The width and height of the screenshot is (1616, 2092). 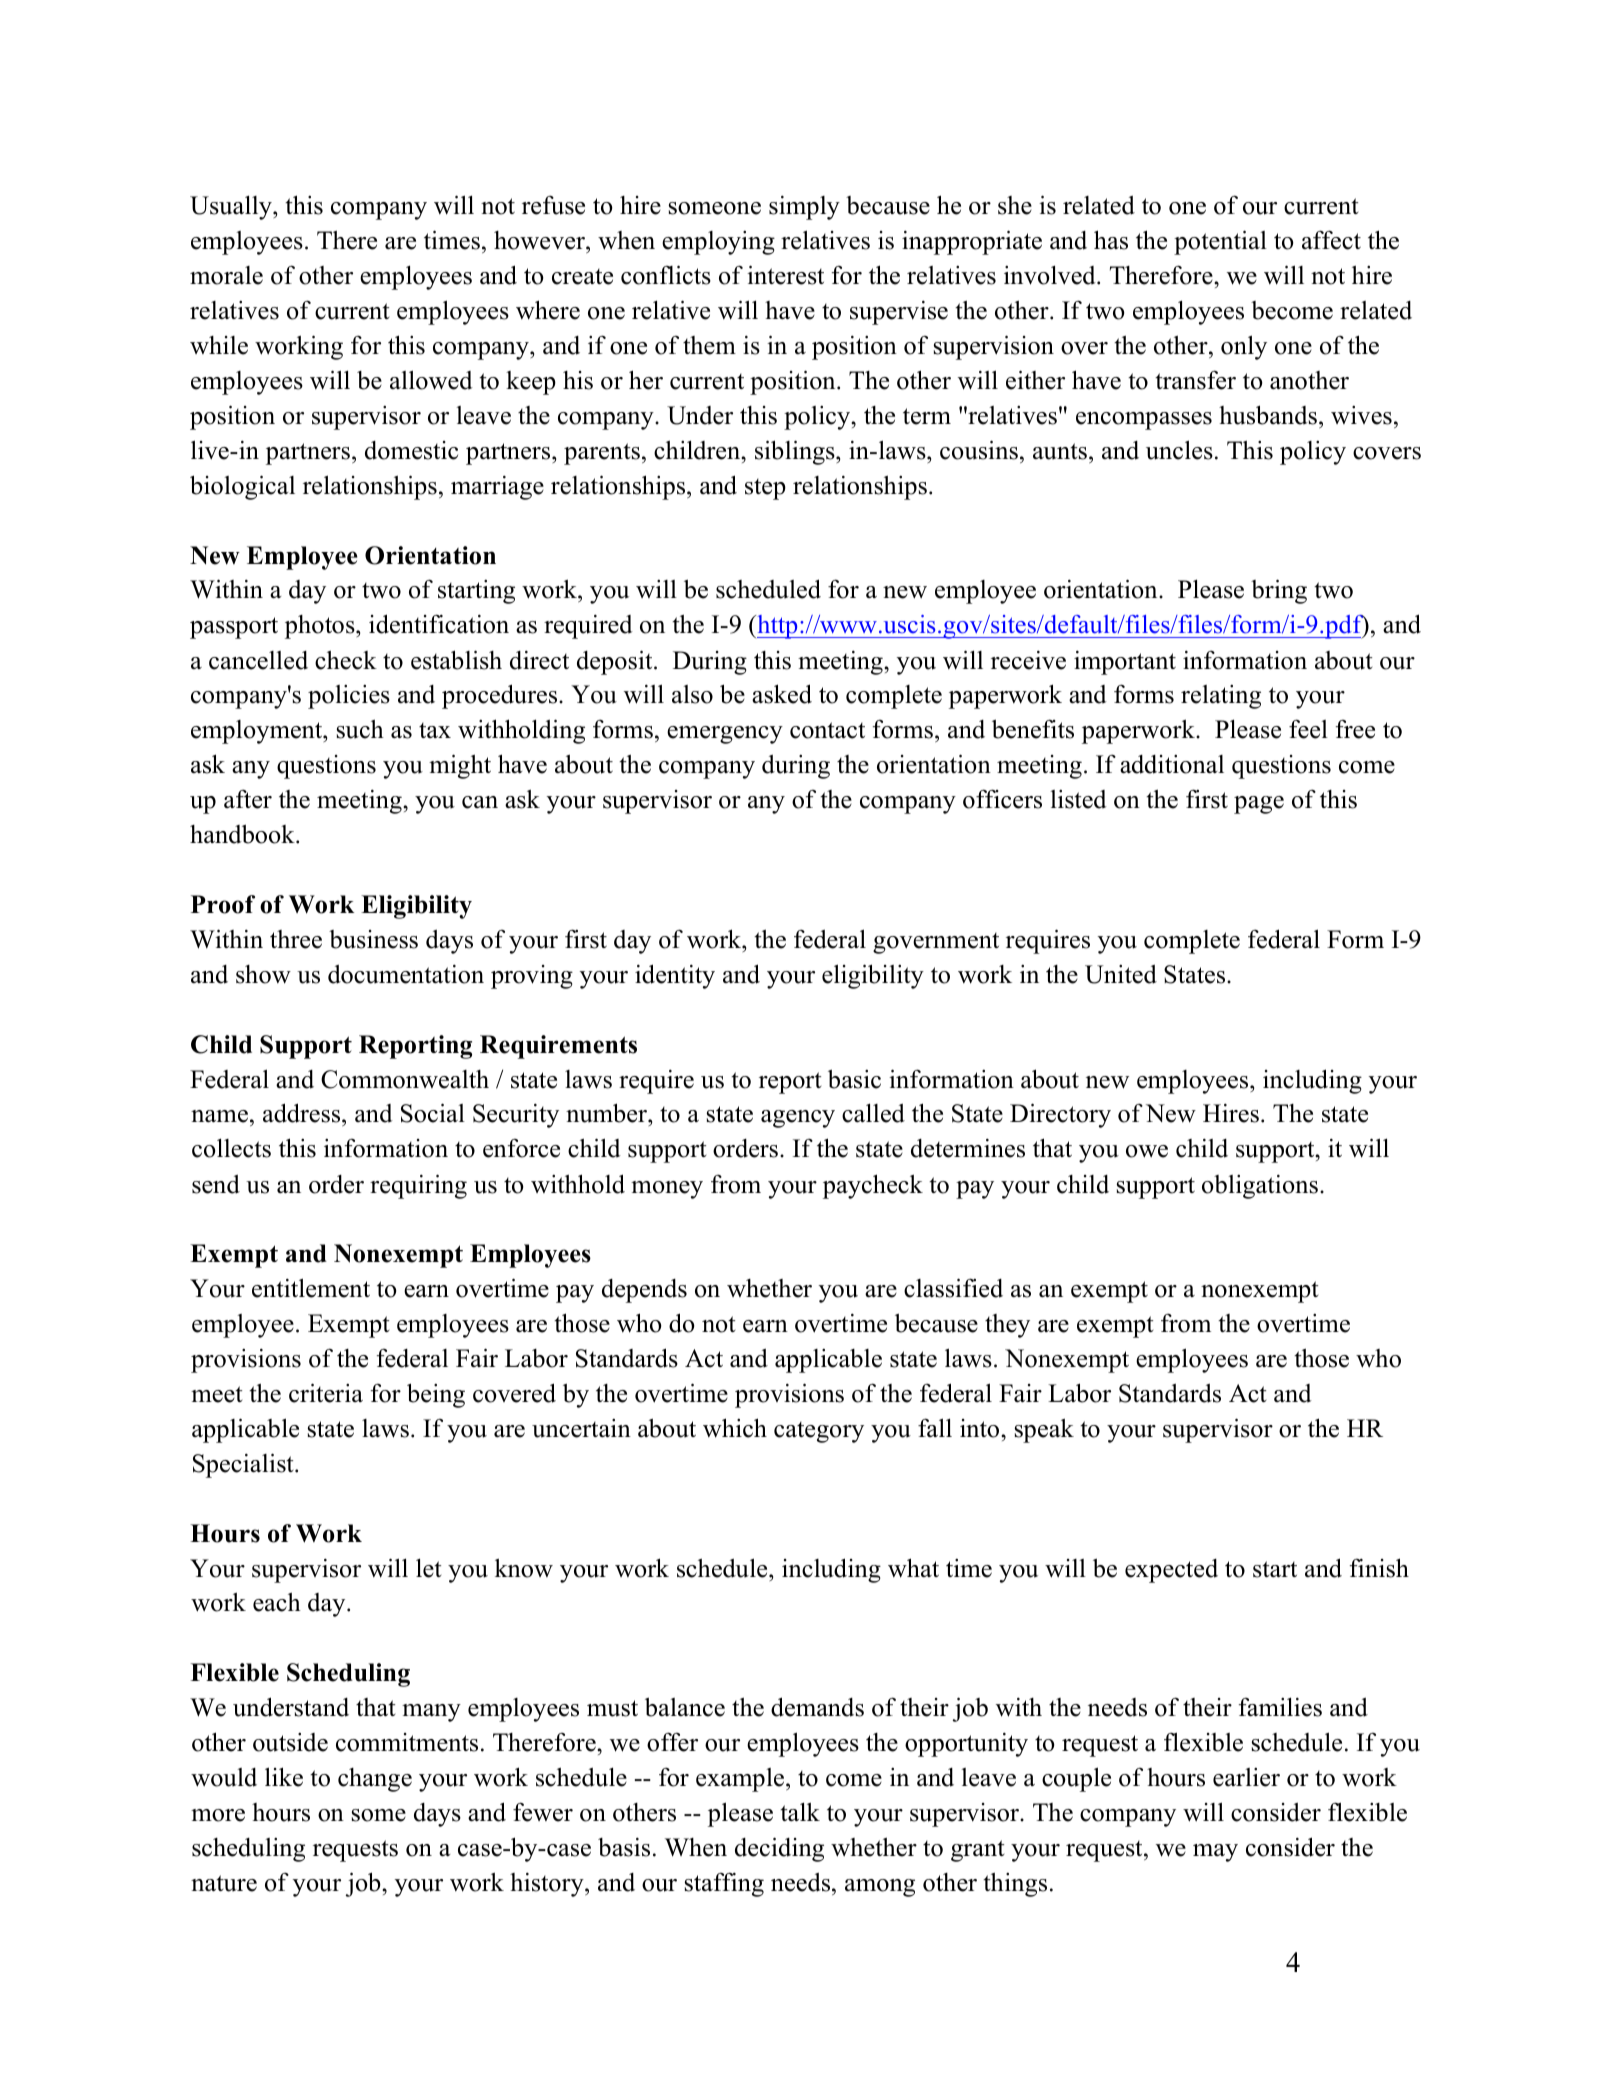 I want to click on potential, so click(x=1220, y=242).
